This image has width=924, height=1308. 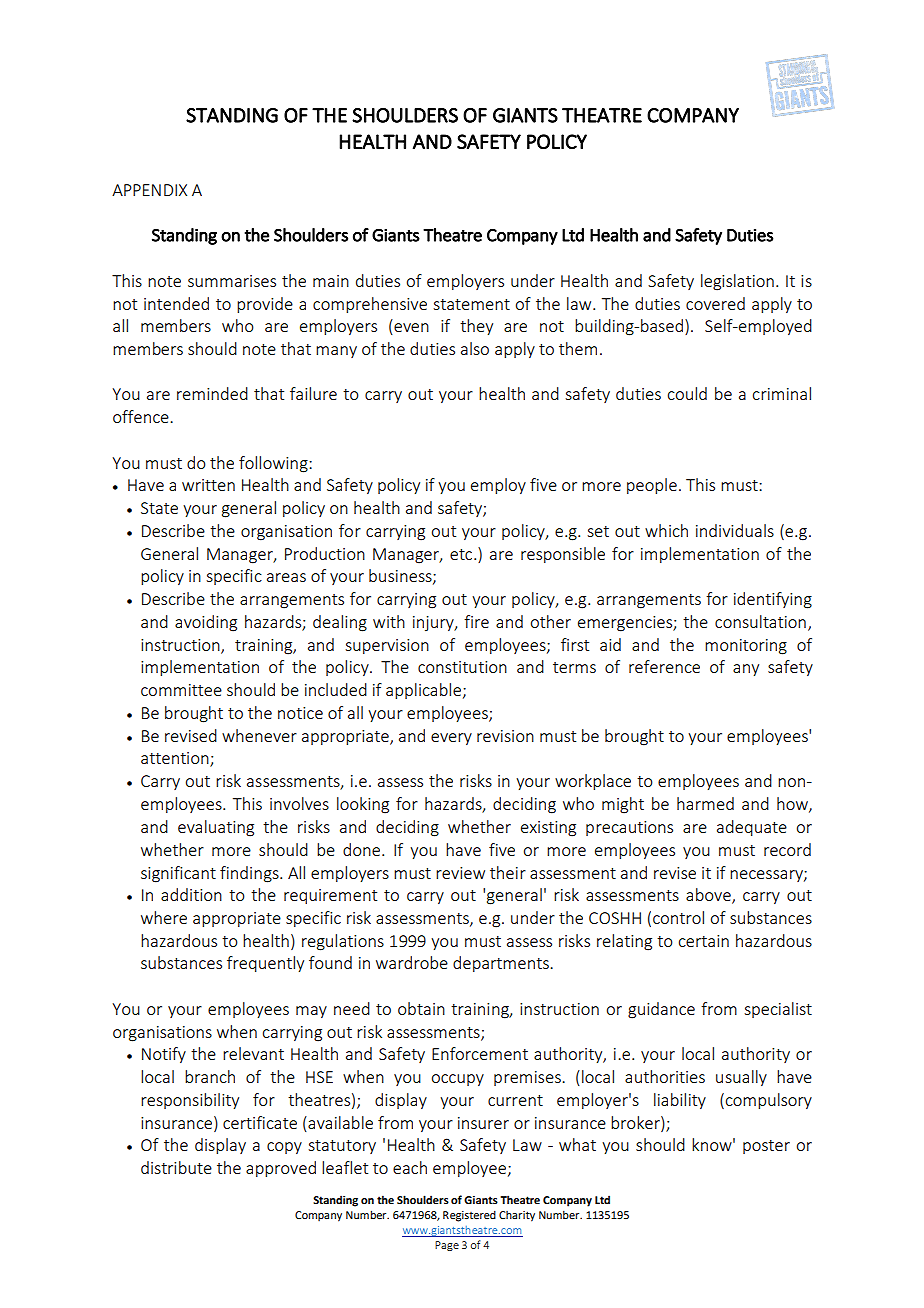 What do you see at coordinates (191, 894) in the image?
I see `addition` at bounding box center [191, 894].
